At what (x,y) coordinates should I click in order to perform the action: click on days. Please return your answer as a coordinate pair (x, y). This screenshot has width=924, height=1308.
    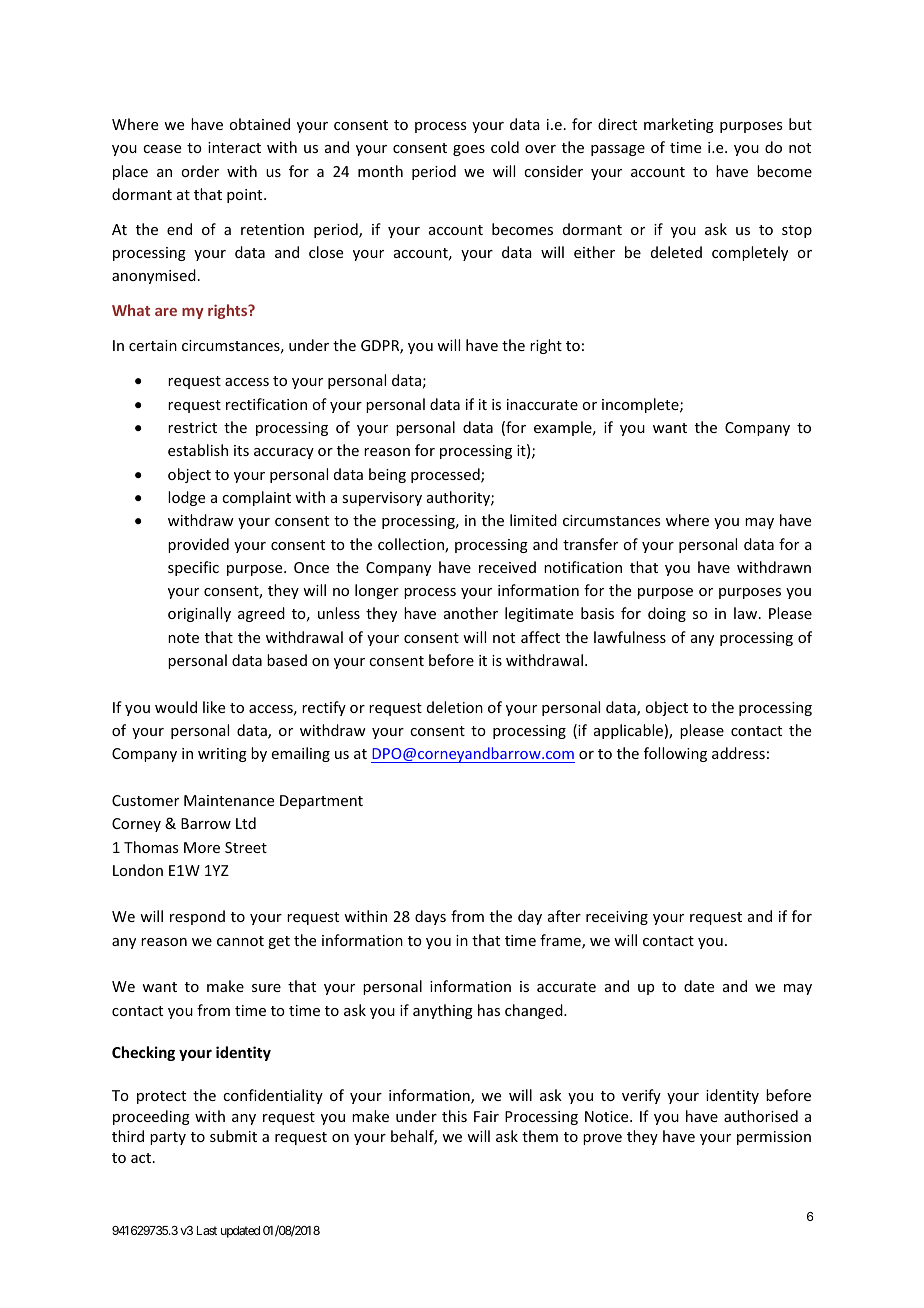
    Looking at the image, I should click on (430, 917).
